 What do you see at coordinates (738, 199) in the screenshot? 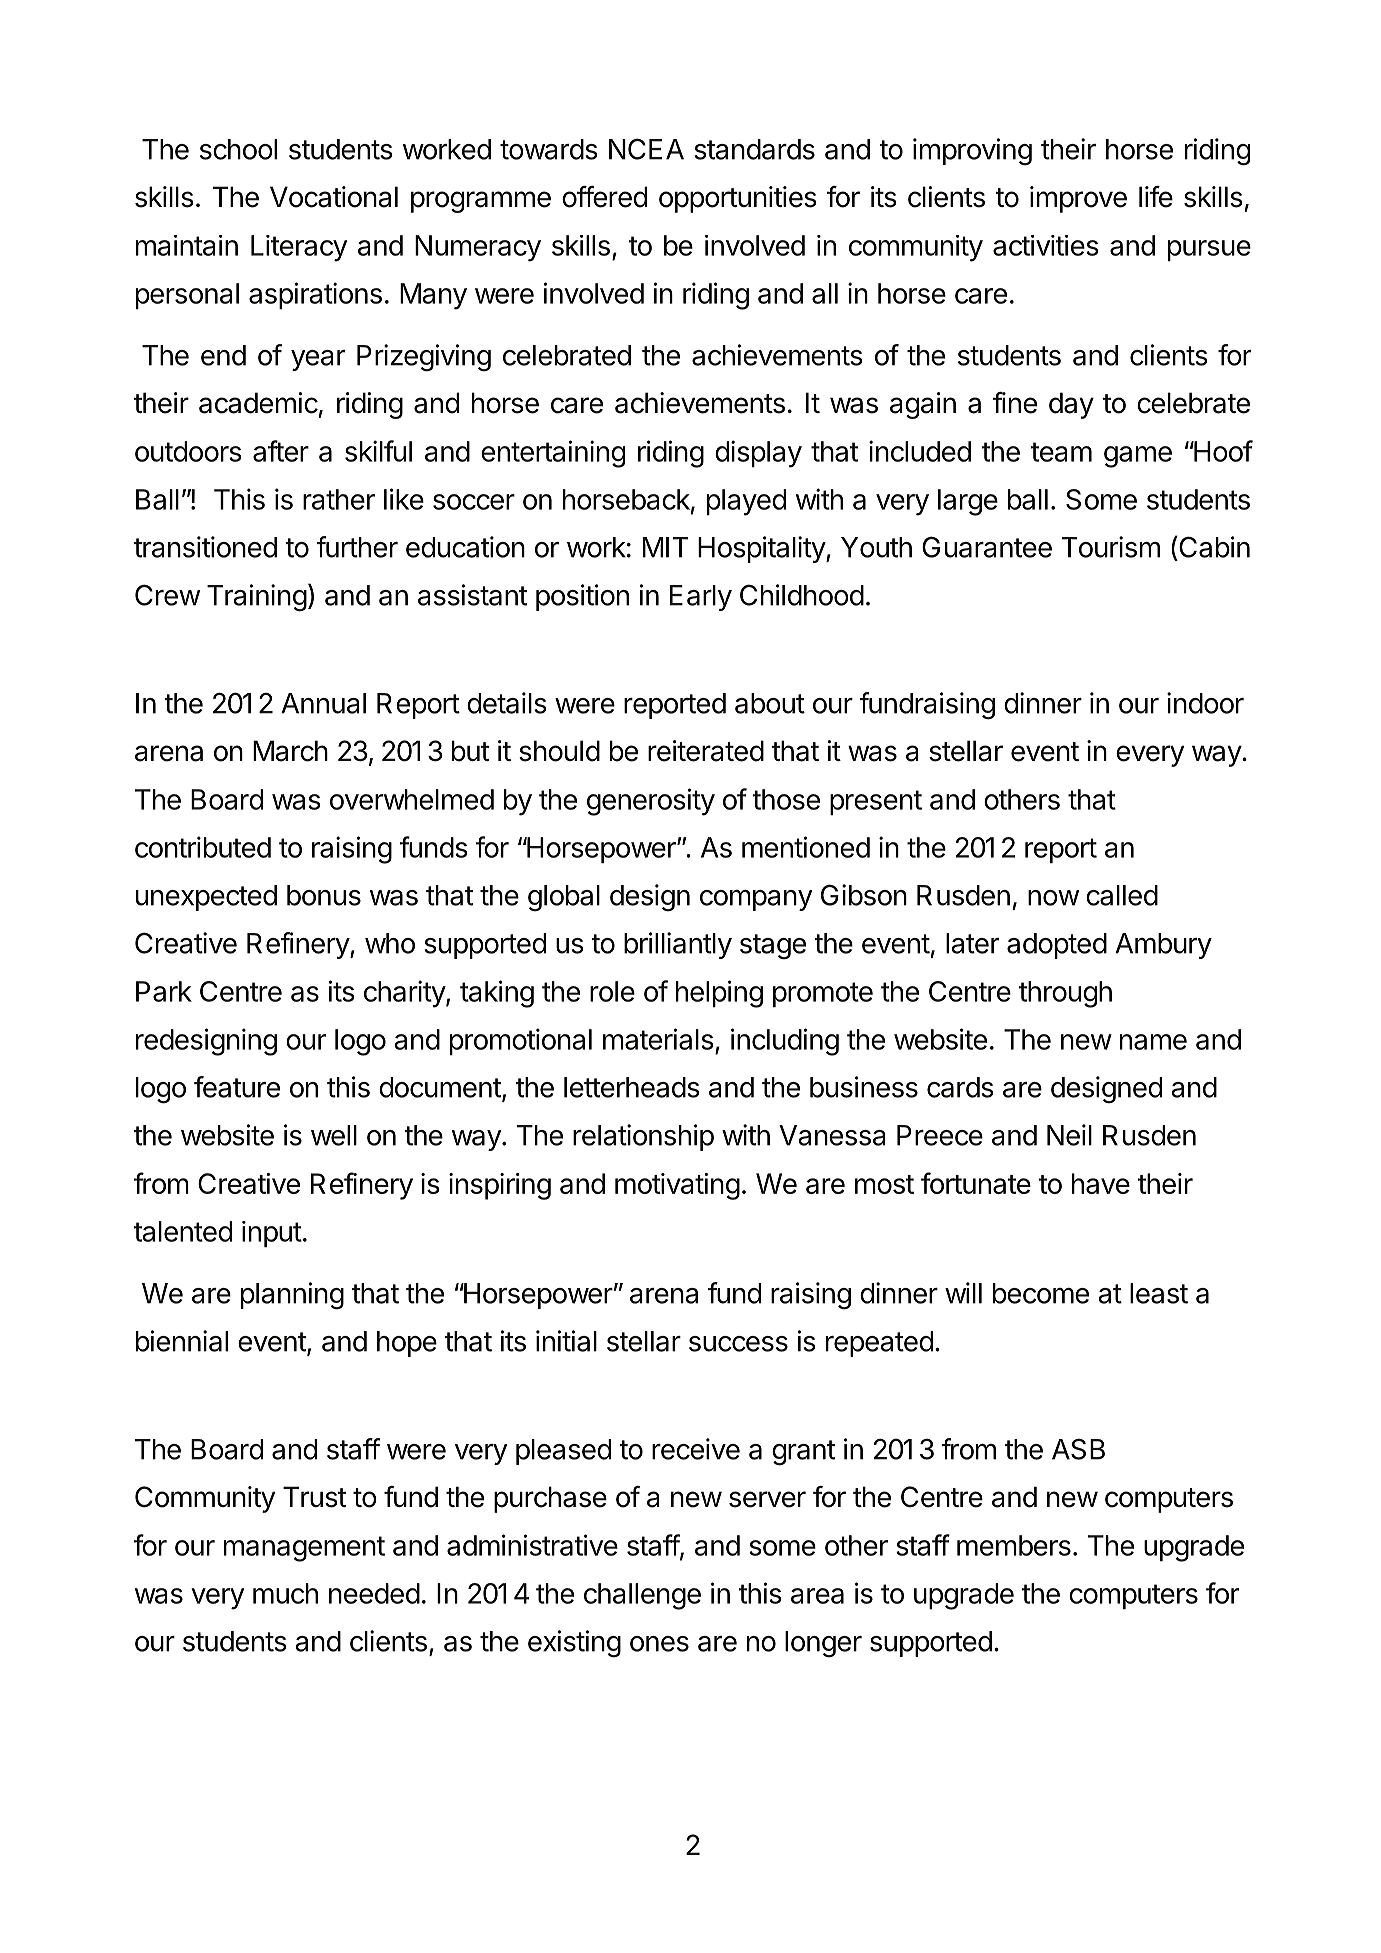
I see `opportunities` at bounding box center [738, 199].
